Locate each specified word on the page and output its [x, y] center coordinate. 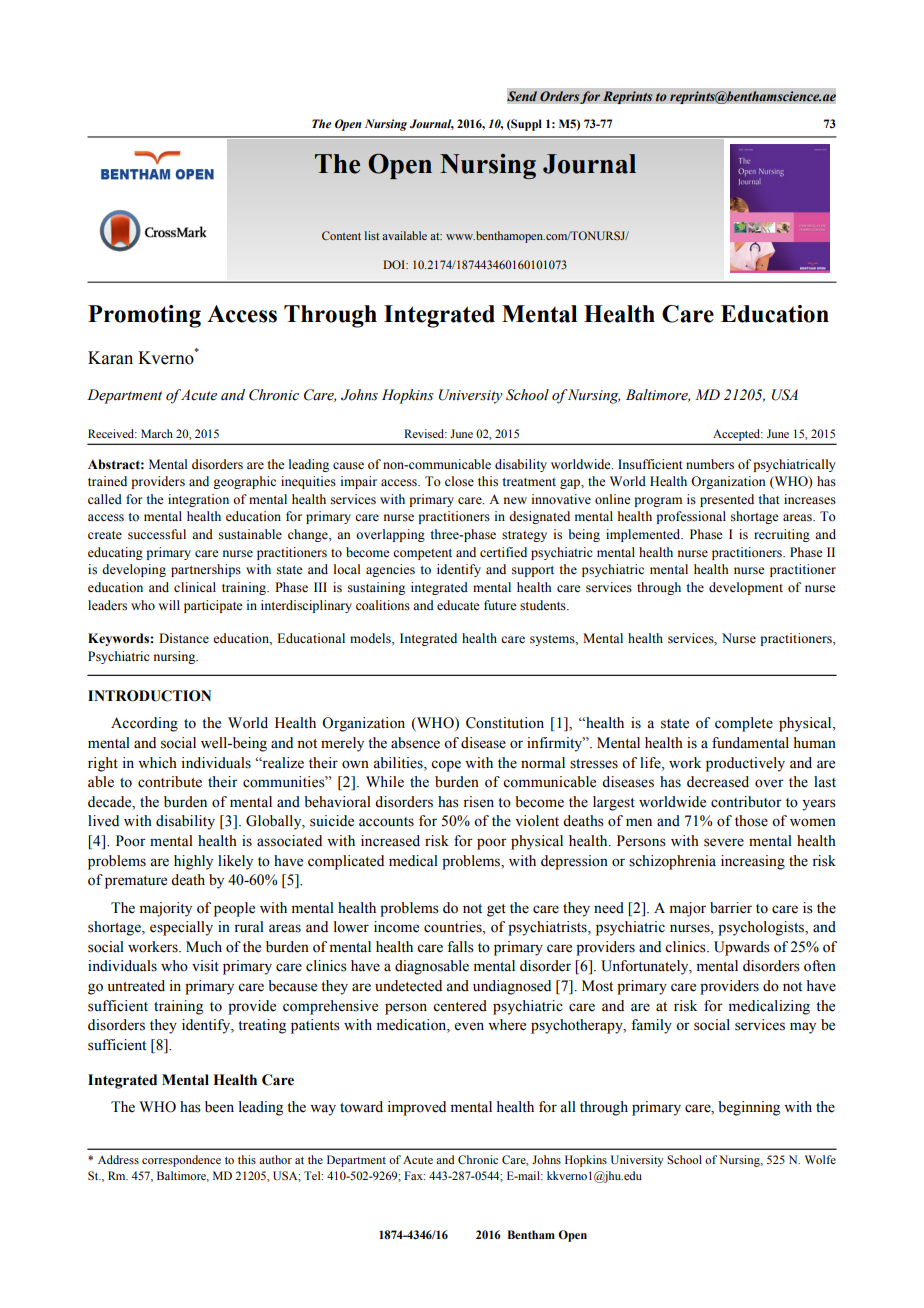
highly [193, 862]
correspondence [181, 1161]
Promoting [144, 316]
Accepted [737, 435]
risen [478, 802]
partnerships [206, 570]
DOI [395, 264]
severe [724, 842]
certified [503, 552]
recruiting [782, 535]
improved [417, 1108]
